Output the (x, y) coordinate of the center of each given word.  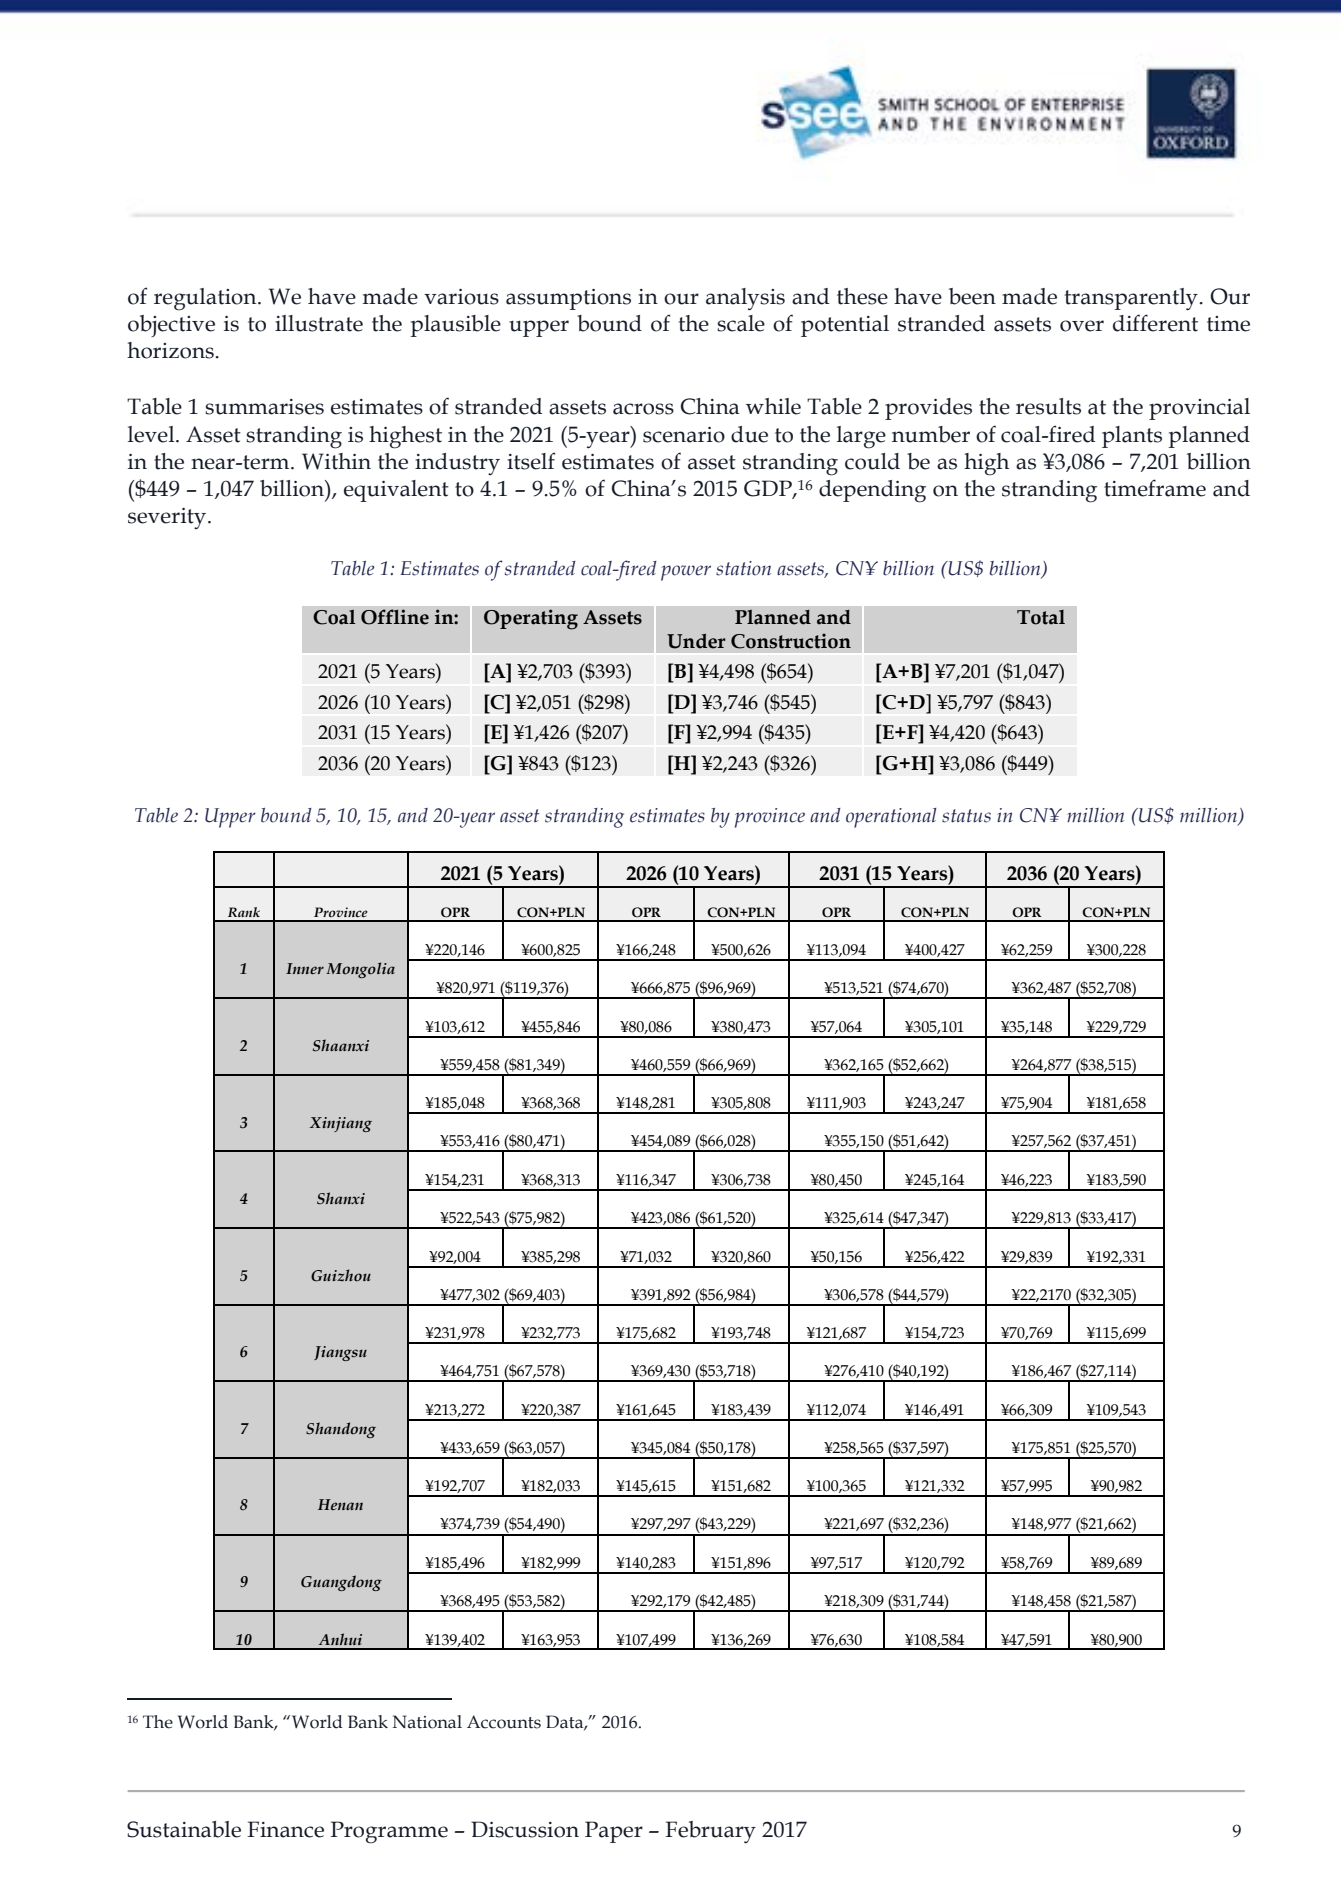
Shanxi (341, 1198)
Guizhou (341, 1275)
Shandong (341, 1430)
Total (1041, 617)
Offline (395, 617)
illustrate (319, 323)
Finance (285, 1829)
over (1082, 326)
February (710, 1832)
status (966, 816)
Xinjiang (340, 1124)
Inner (305, 969)
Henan (340, 1504)
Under (696, 641)
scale (741, 323)
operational (891, 818)
